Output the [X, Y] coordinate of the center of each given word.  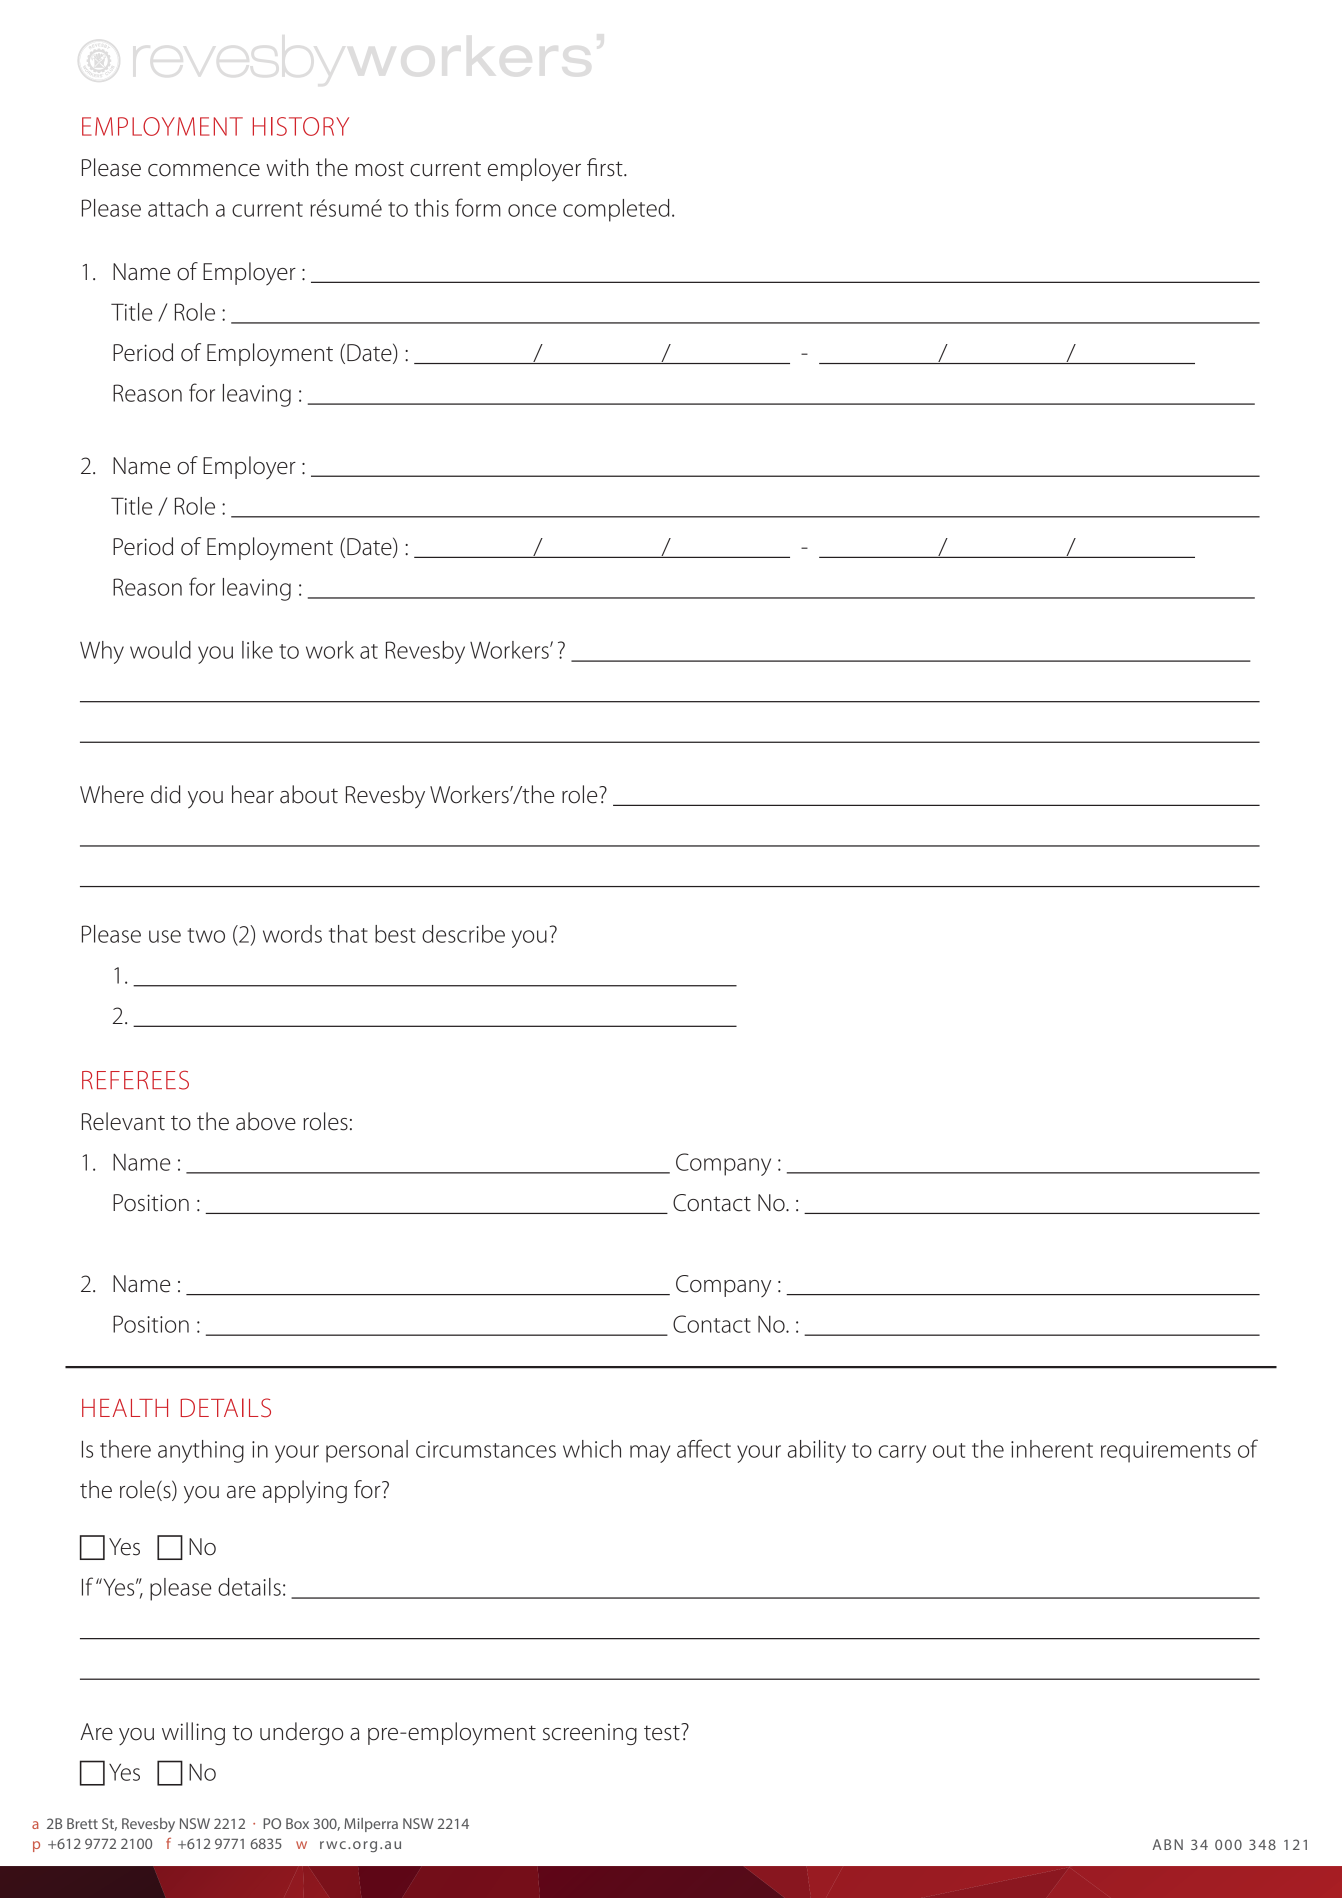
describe [463, 934]
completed [616, 210]
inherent [1052, 1449]
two [206, 935]
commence [204, 170]
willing [193, 1733]
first [606, 167]
